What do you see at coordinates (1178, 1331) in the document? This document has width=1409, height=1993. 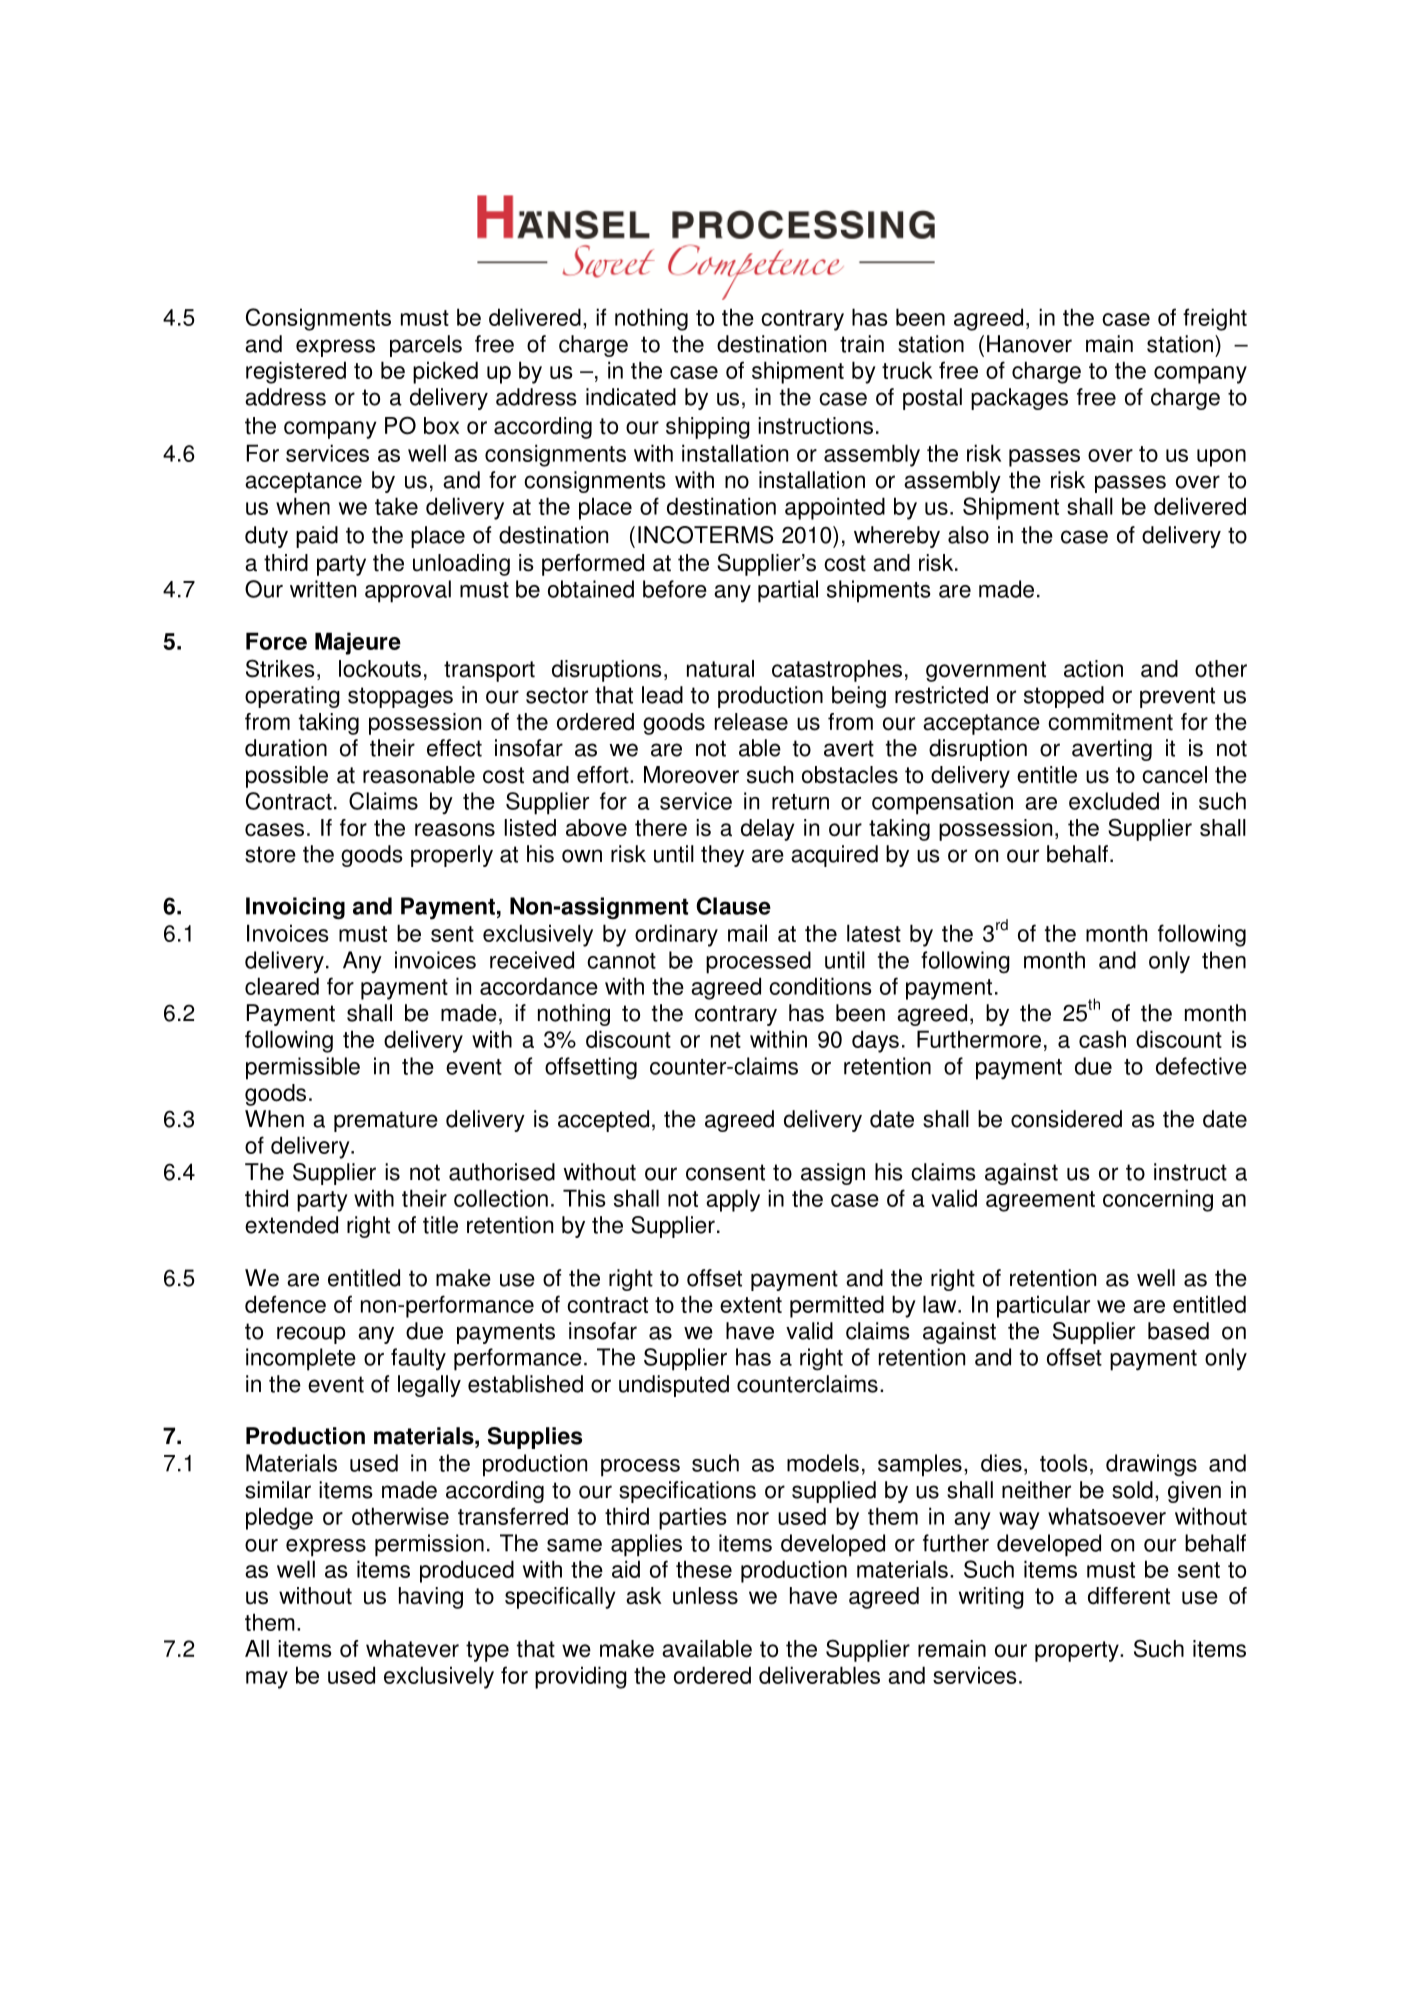 I see `based` at bounding box center [1178, 1331].
